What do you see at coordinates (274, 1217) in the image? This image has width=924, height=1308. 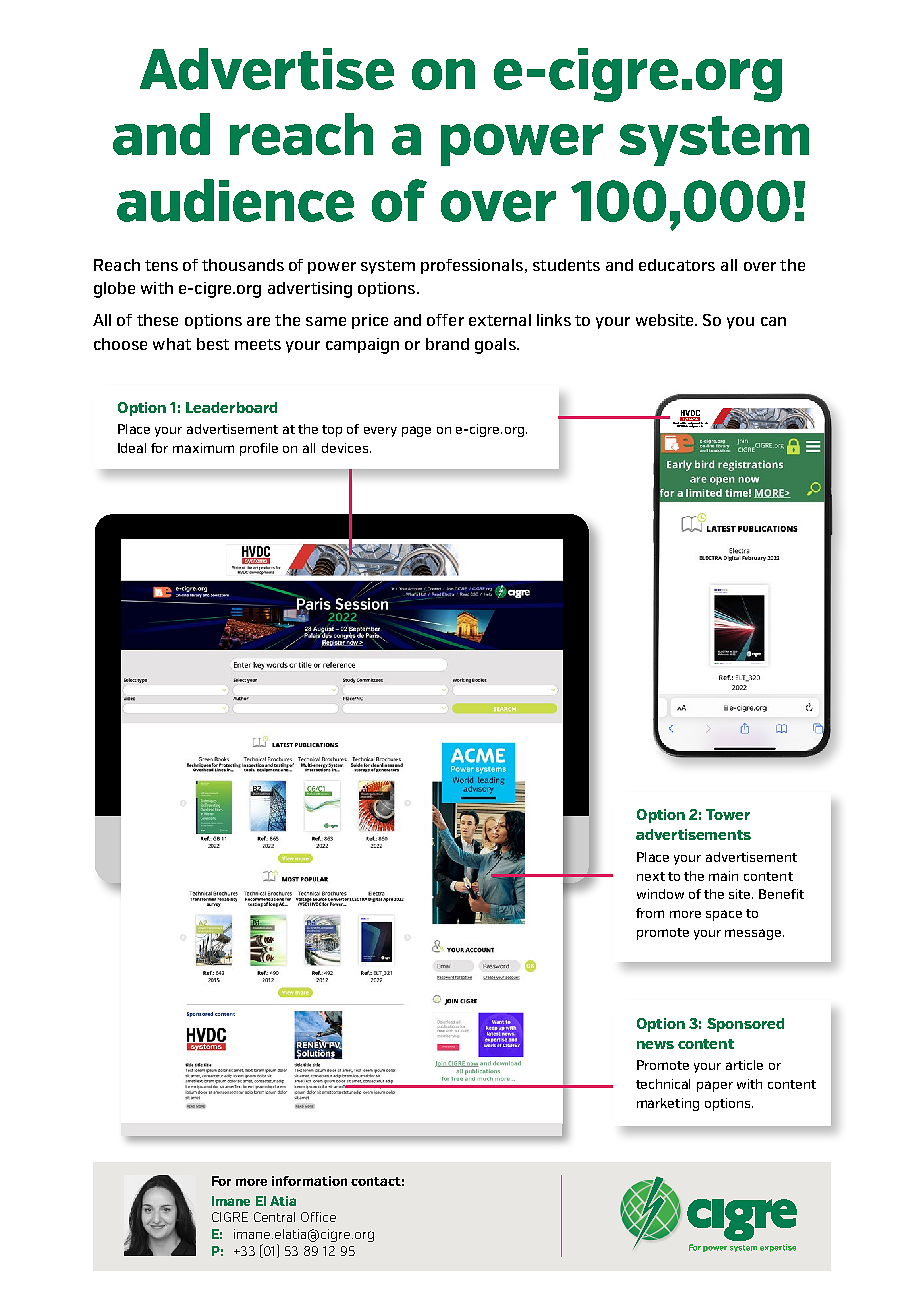 I see `Central` at bounding box center [274, 1217].
